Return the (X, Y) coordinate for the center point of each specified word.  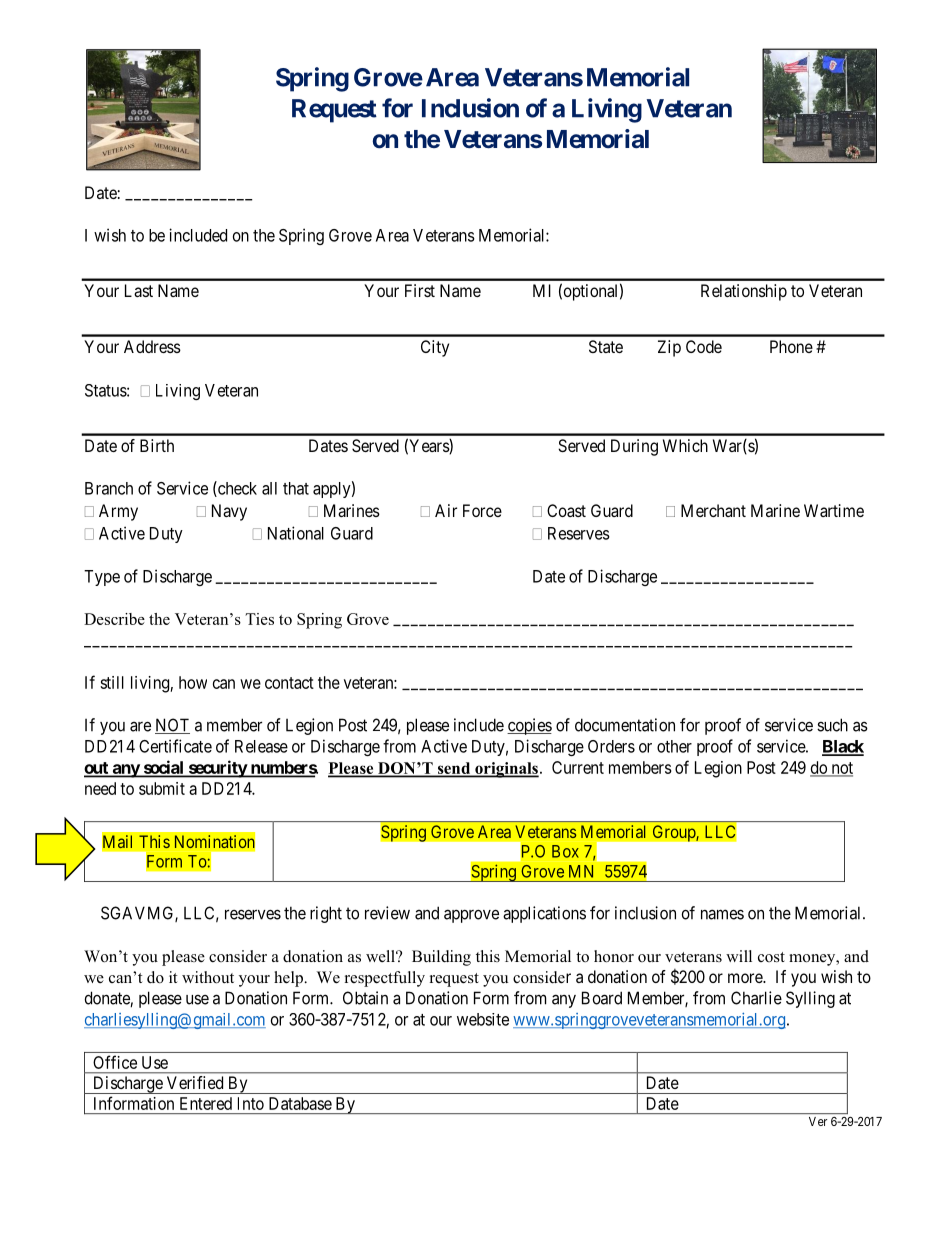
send (454, 769)
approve (471, 916)
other (674, 746)
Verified (195, 1082)
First (420, 290)
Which (685, 445)
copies (529, 726)
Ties (259, 619)
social (163, 768)
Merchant (713, 510)
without (208, 977)
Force (482, 510)
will (739, 956)
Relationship (744, 292)
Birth (157, 445)
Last (139, 290)
